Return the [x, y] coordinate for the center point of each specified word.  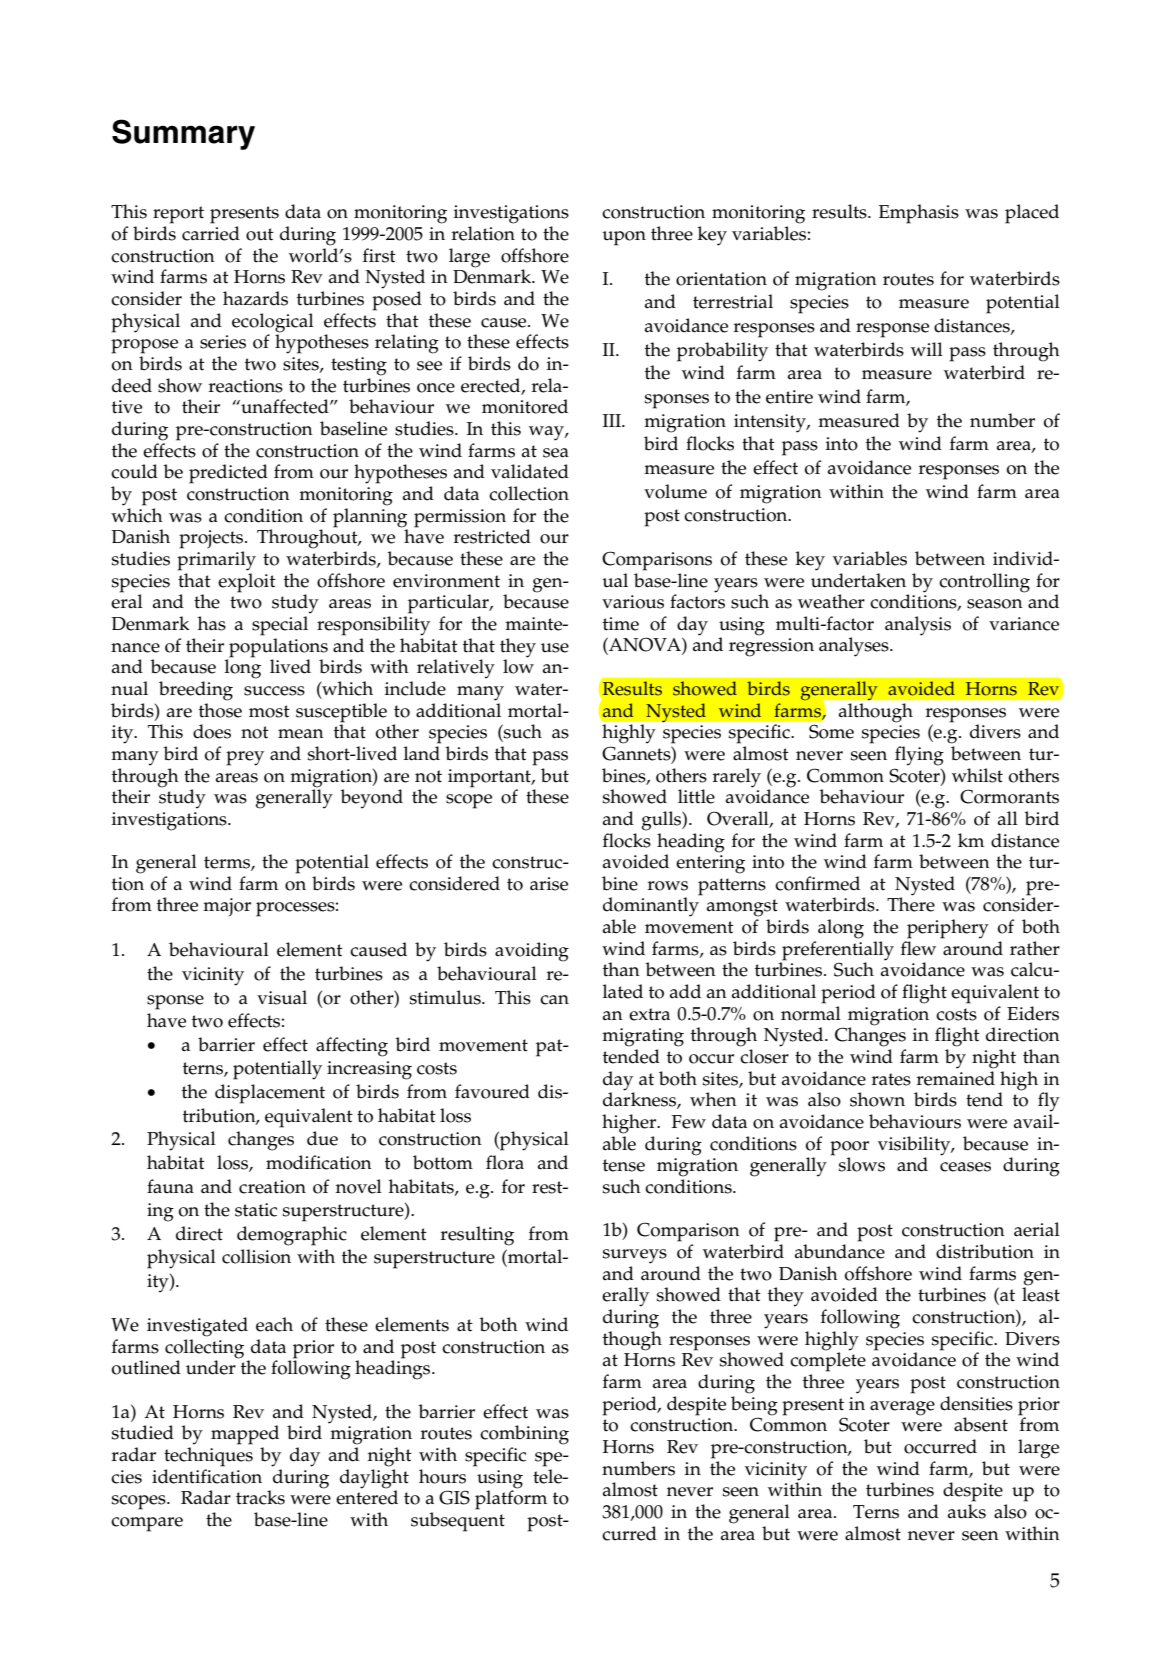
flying [919, 756]
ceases [965, 1167]
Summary [183, 134]
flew [918, 948]
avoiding [532, 952]
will [927, 349]
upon [624, 238]
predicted [228, 474]
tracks [260, 1497]
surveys [635, 1256]
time [621, 624]
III [612, 420]
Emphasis [918, 214]
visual [282, 997]
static [256, 1210]
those [220, 710]
